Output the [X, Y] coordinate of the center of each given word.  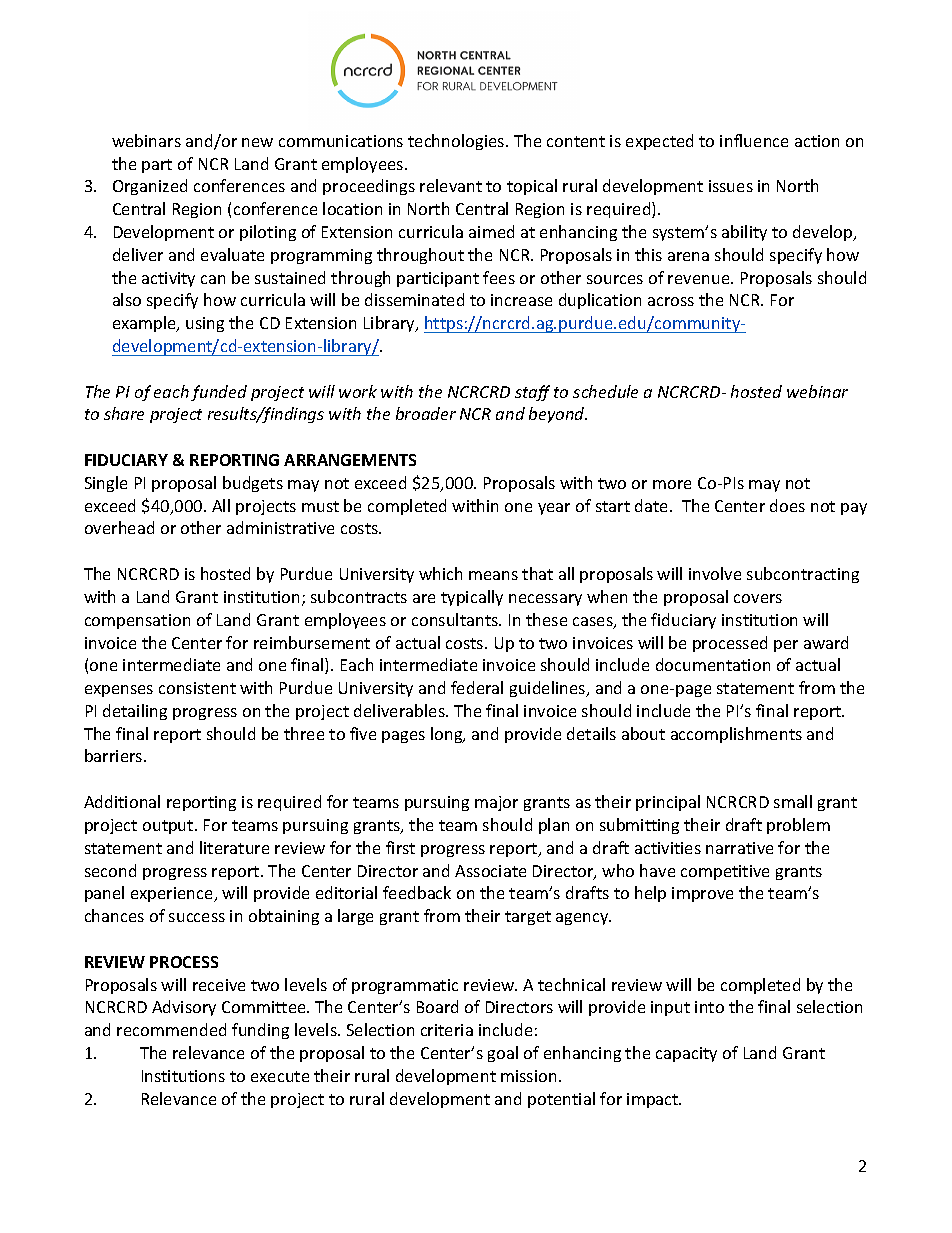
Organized [150, 187]
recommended [171, 1029]
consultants [456, 619]
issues [731, 186]
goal [503, 1054]
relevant [451, 185]
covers [758, 598]
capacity [686, 1054]
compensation [137, 621]
